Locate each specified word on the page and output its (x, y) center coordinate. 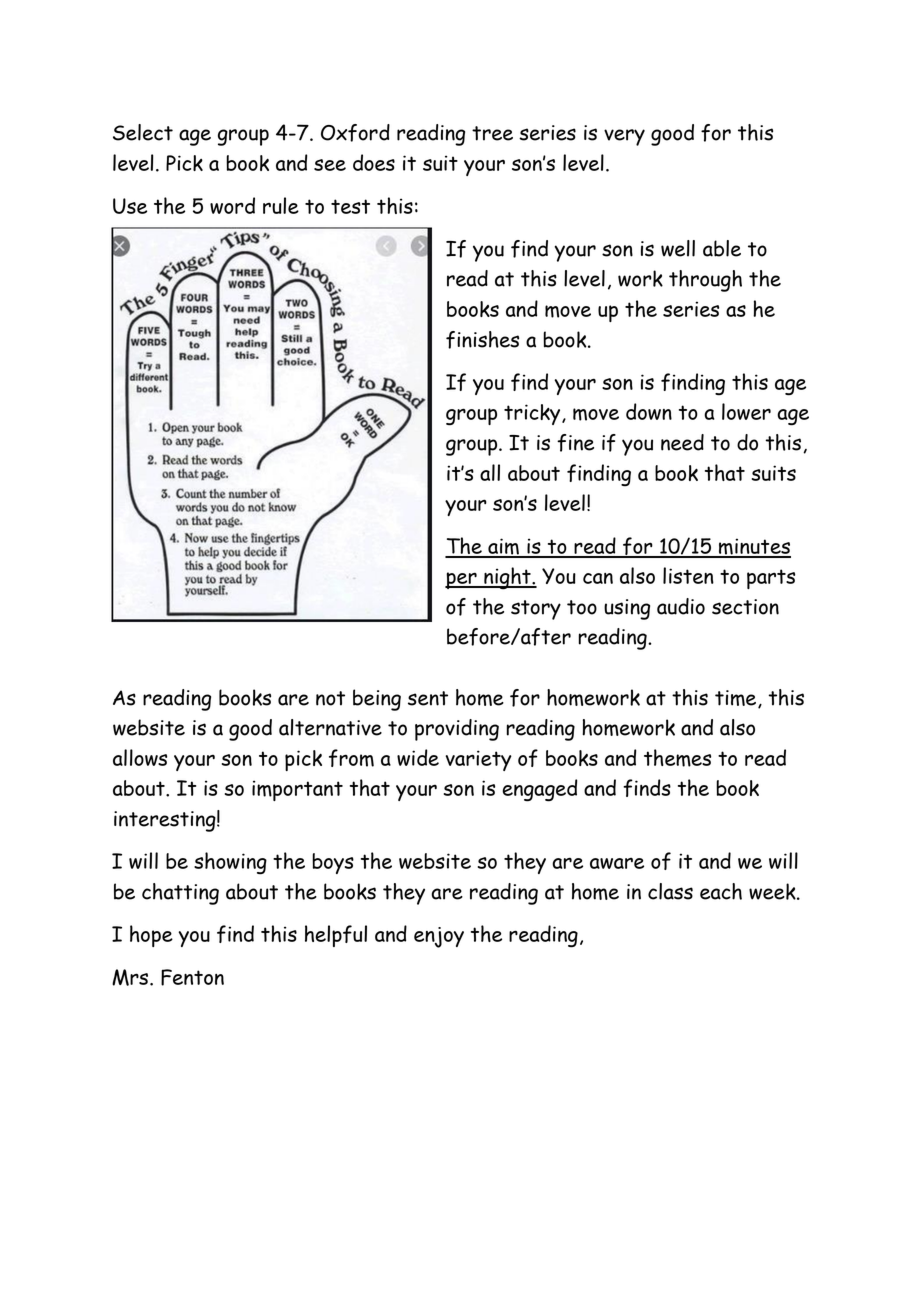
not (330, 698)
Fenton (192, 977)
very (624, 137)
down (649, 411)
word (232, 205)
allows (140, 757)
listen (688, 575)
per (462, 580)
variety (479, 760)
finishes (482, 340)
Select (143, 132)
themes (677, 758)
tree (492, 133)
